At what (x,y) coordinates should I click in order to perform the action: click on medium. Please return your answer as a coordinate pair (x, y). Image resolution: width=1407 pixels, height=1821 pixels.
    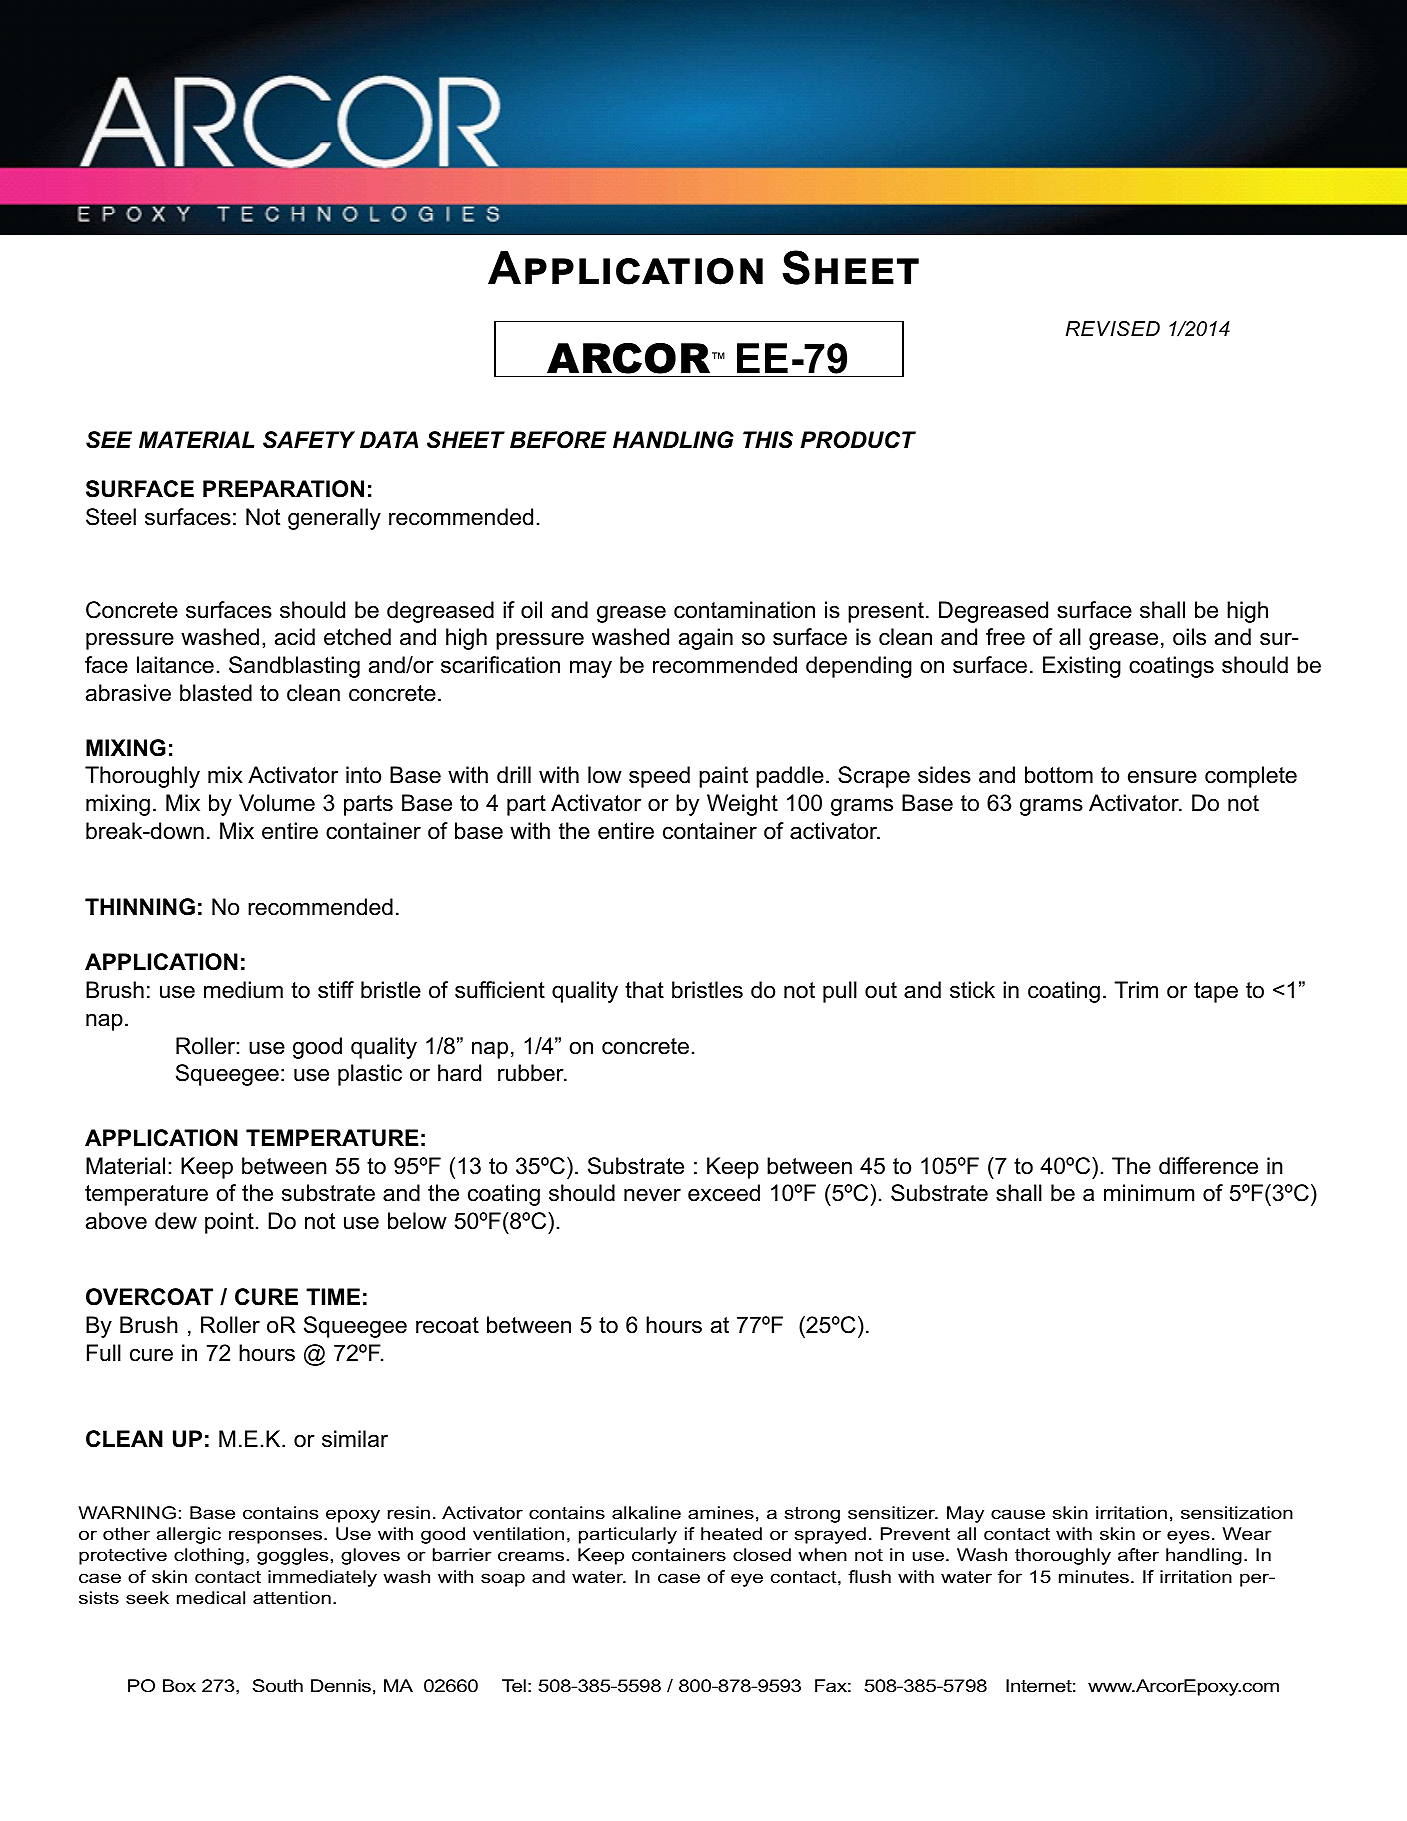
    Looking at the image, I should click on (243, 990).
